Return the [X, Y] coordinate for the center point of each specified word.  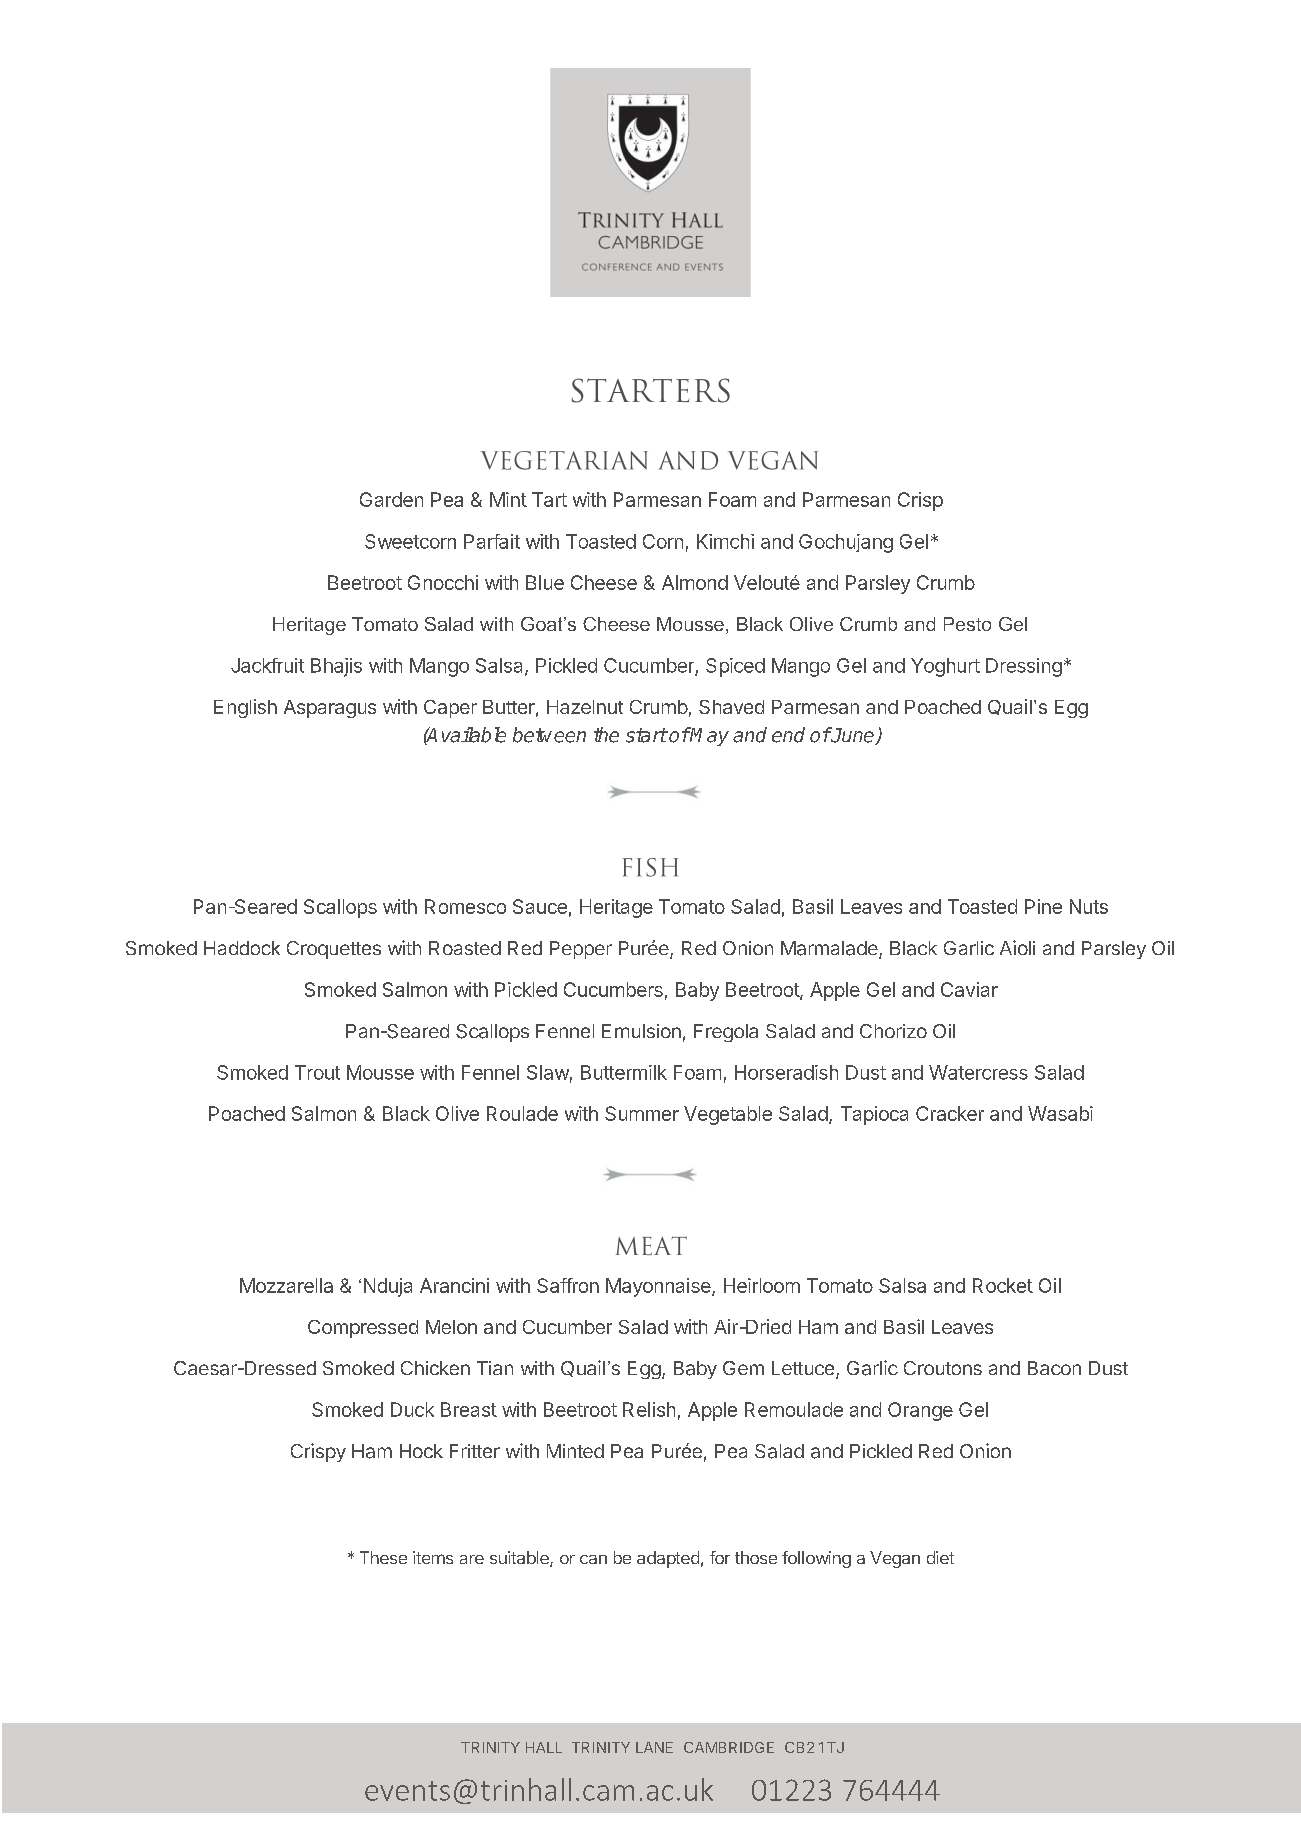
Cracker [950, 1113]
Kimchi [725, 541]
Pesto [967, 624]
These [383, 1557]
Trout [317, 1072]
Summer [642, 1113]
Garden [391, 499]
